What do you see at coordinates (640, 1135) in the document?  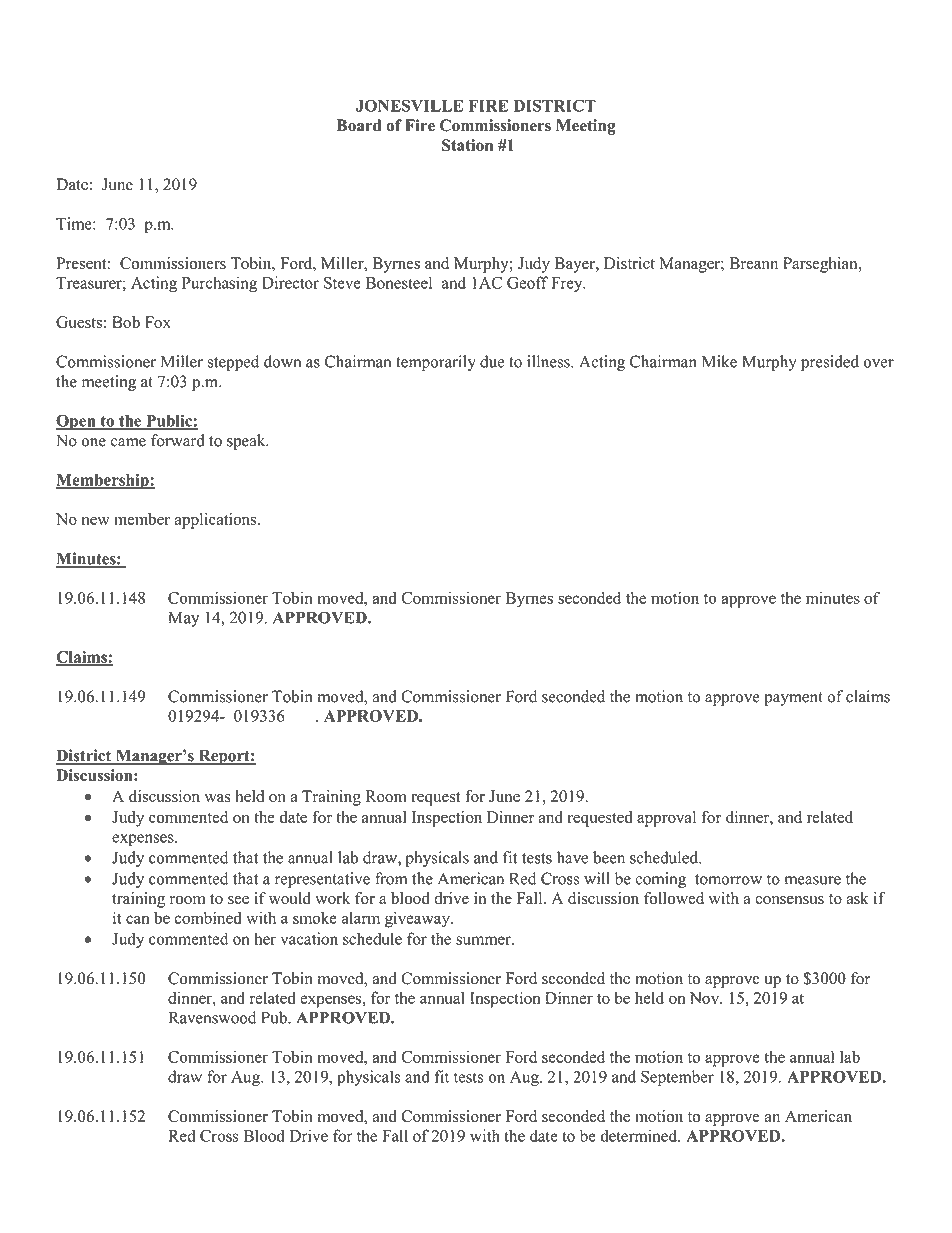 I see `determined` at bounding box center [640, 1135].
